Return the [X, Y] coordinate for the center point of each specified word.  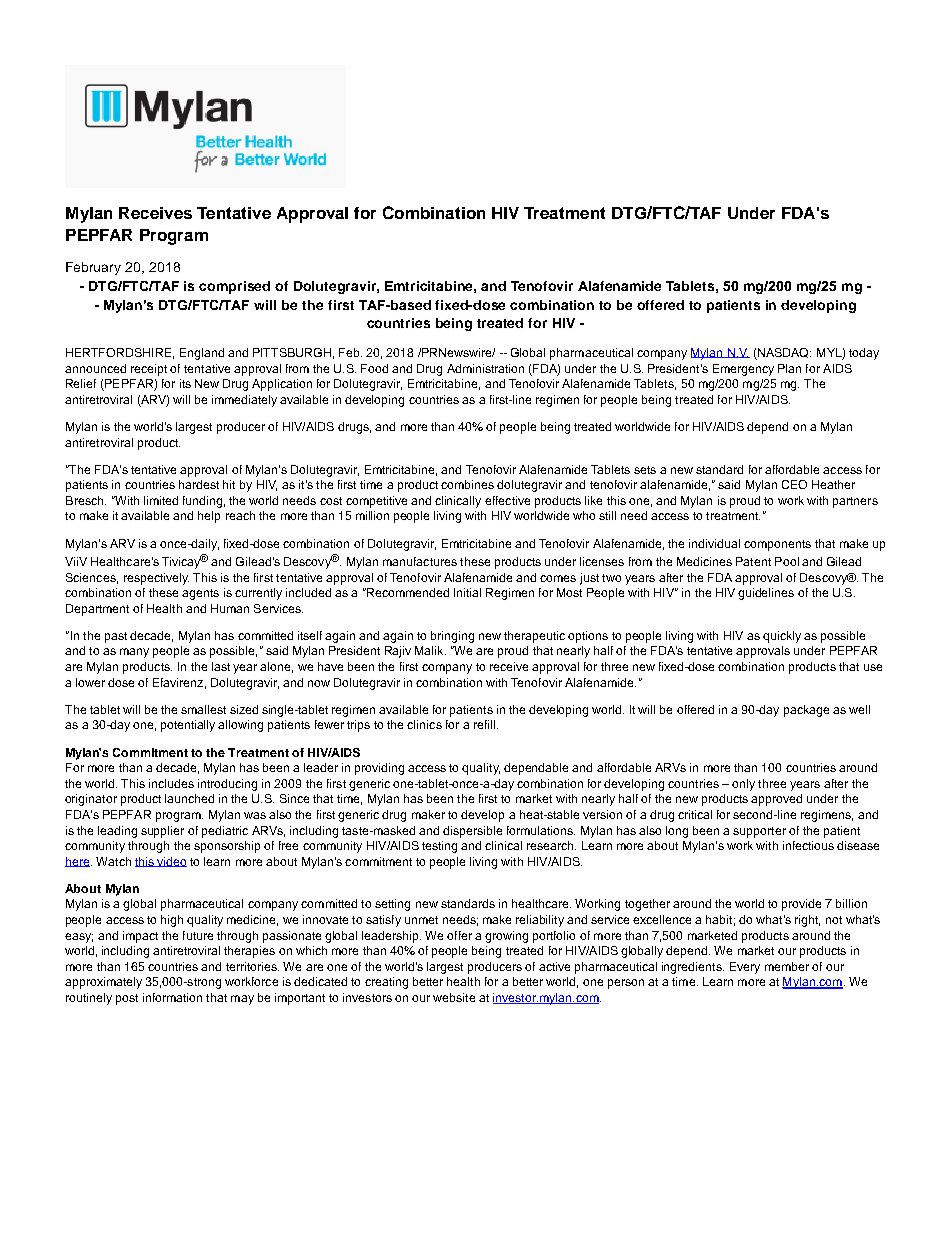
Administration [485, 368]
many [134, 653]
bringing [452, 637]
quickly [782, 637]
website [454, 997]
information [172, 997]
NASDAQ [783, 354]
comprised [234, 287]
